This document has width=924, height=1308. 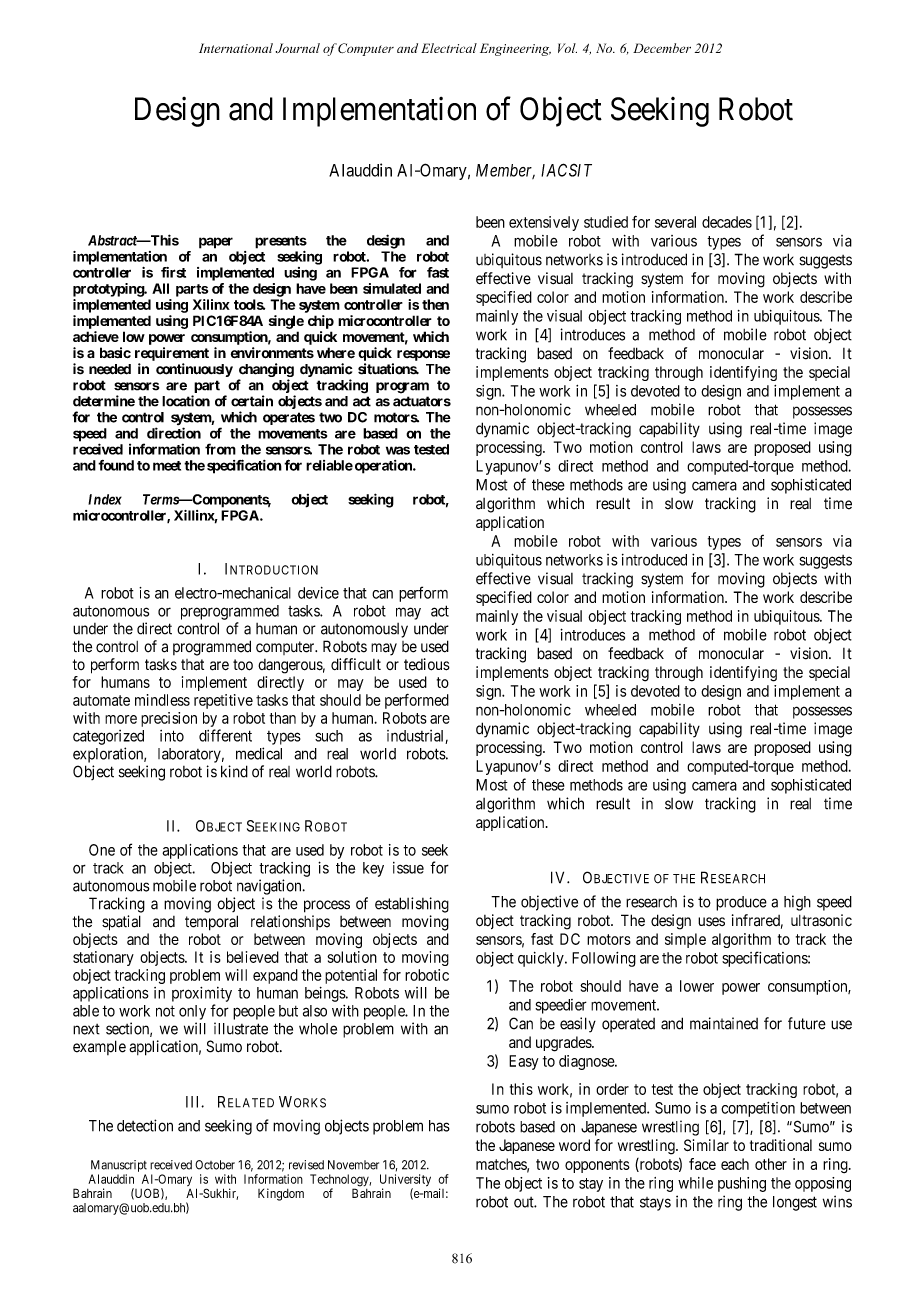 What do you see at coordinates (236, 48) in the document?
I see `International` at bounding box center [236, 48].
